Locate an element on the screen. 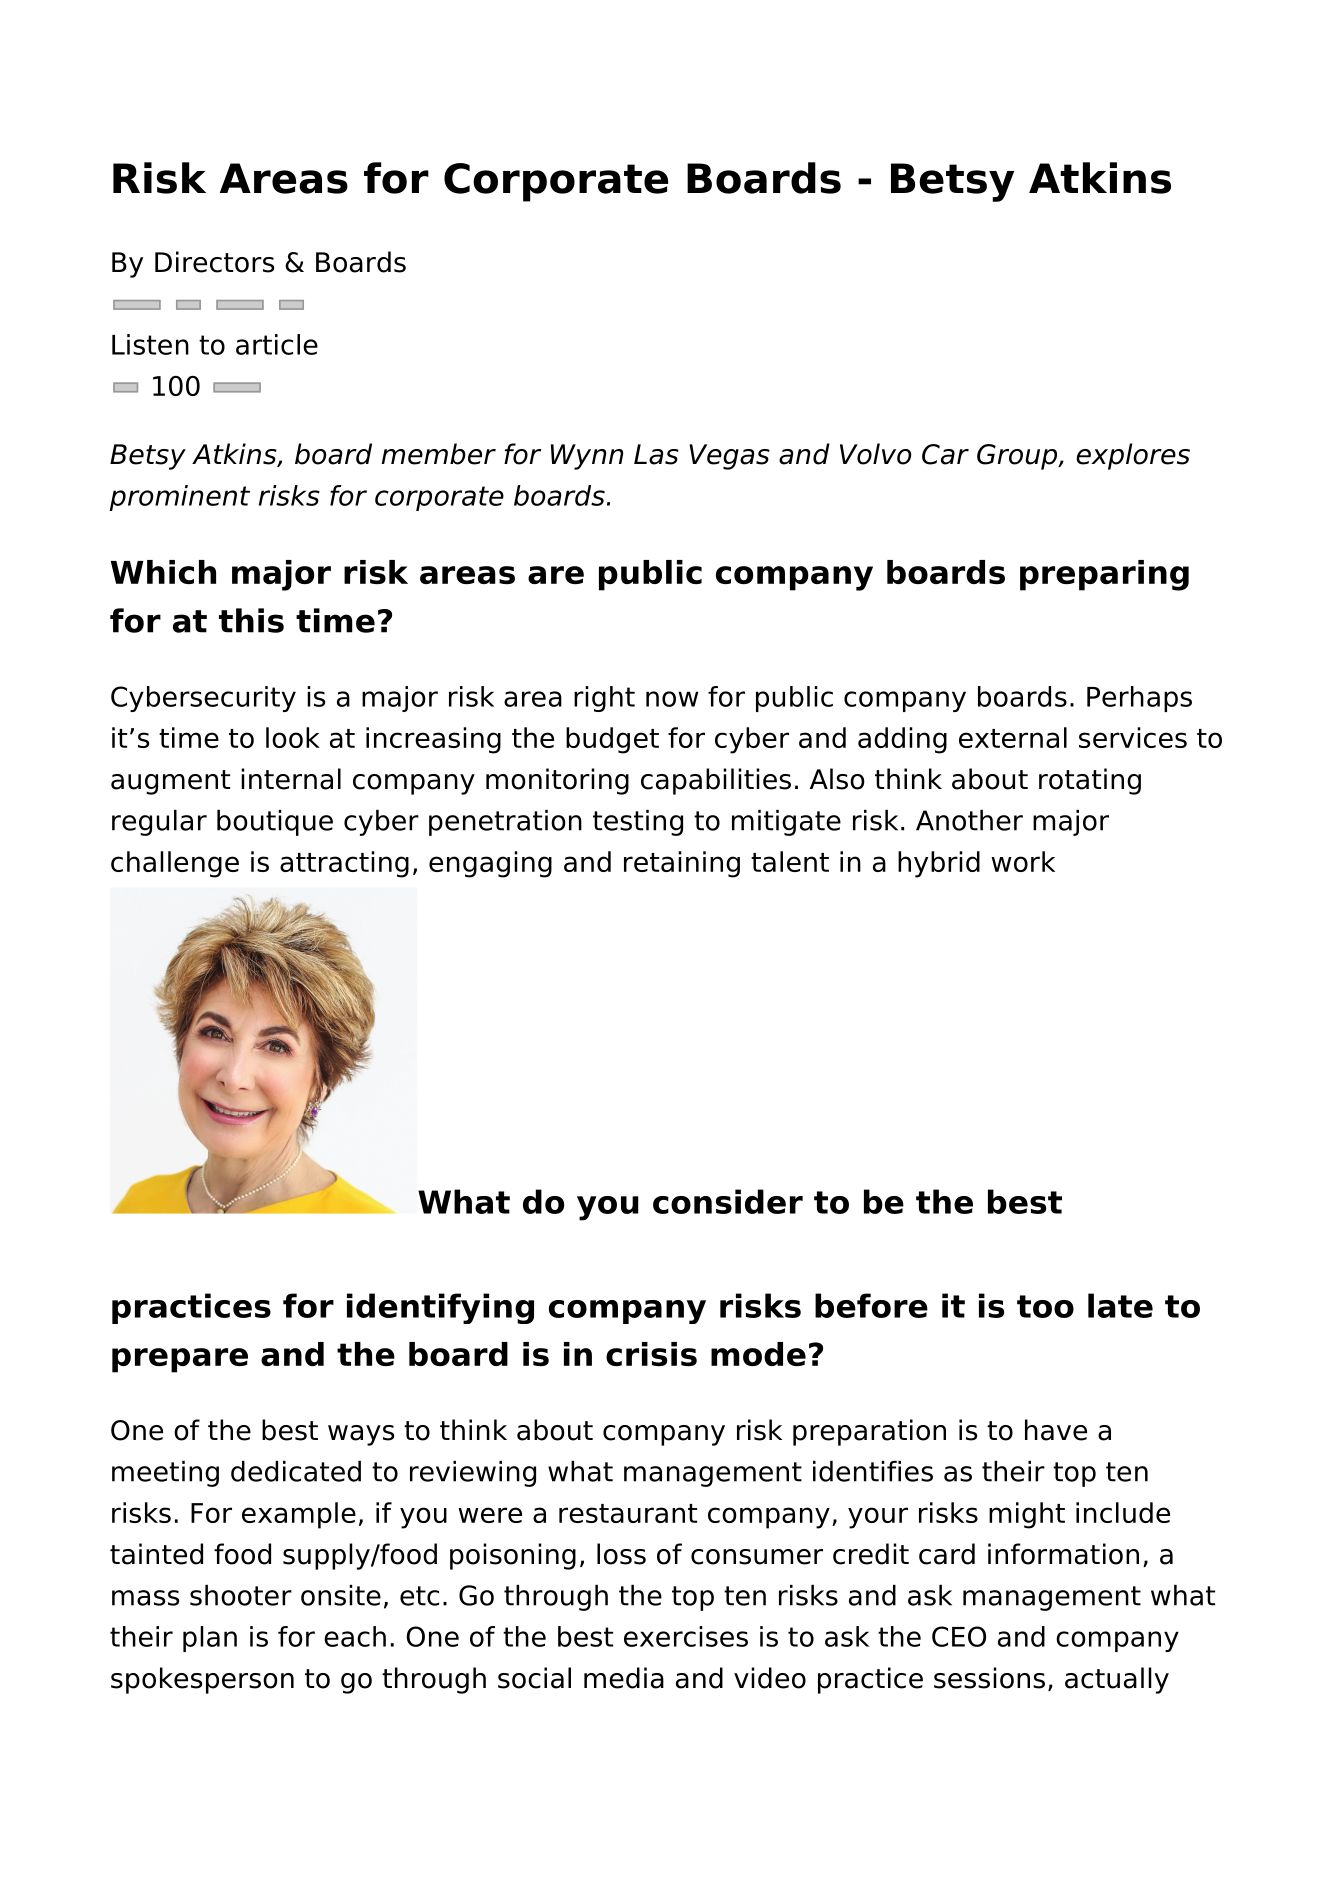 This screenshot has height=1887, width=1334. identifying is located at coordinates (440, 1308).
